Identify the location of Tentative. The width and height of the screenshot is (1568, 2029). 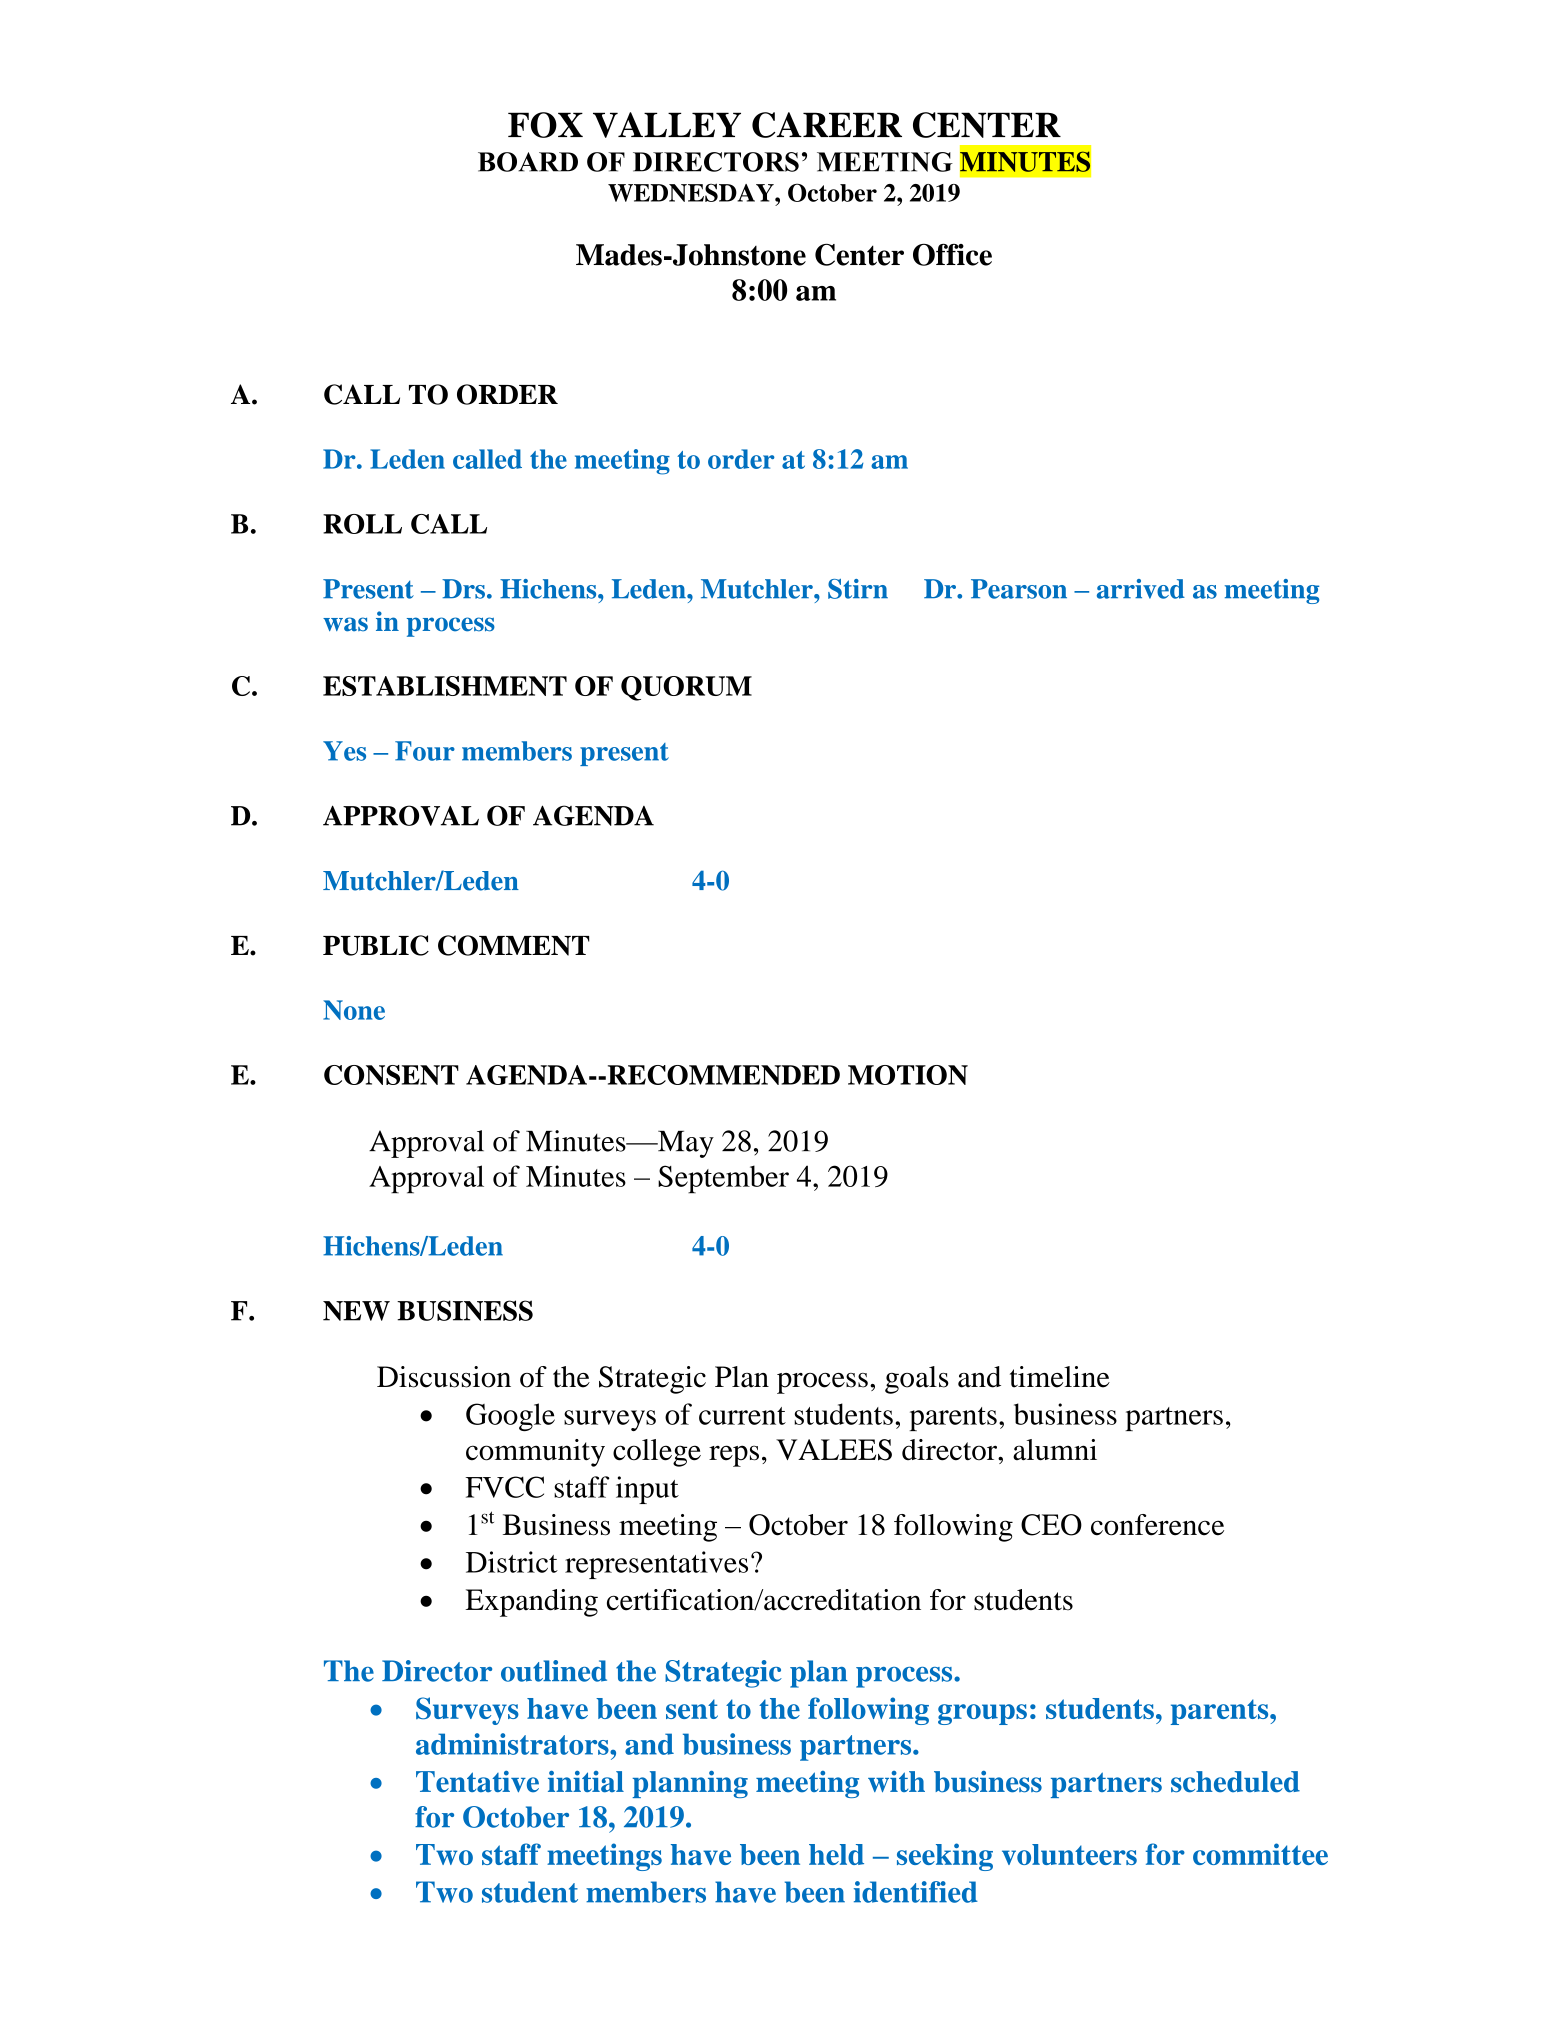
(477, 1782).
